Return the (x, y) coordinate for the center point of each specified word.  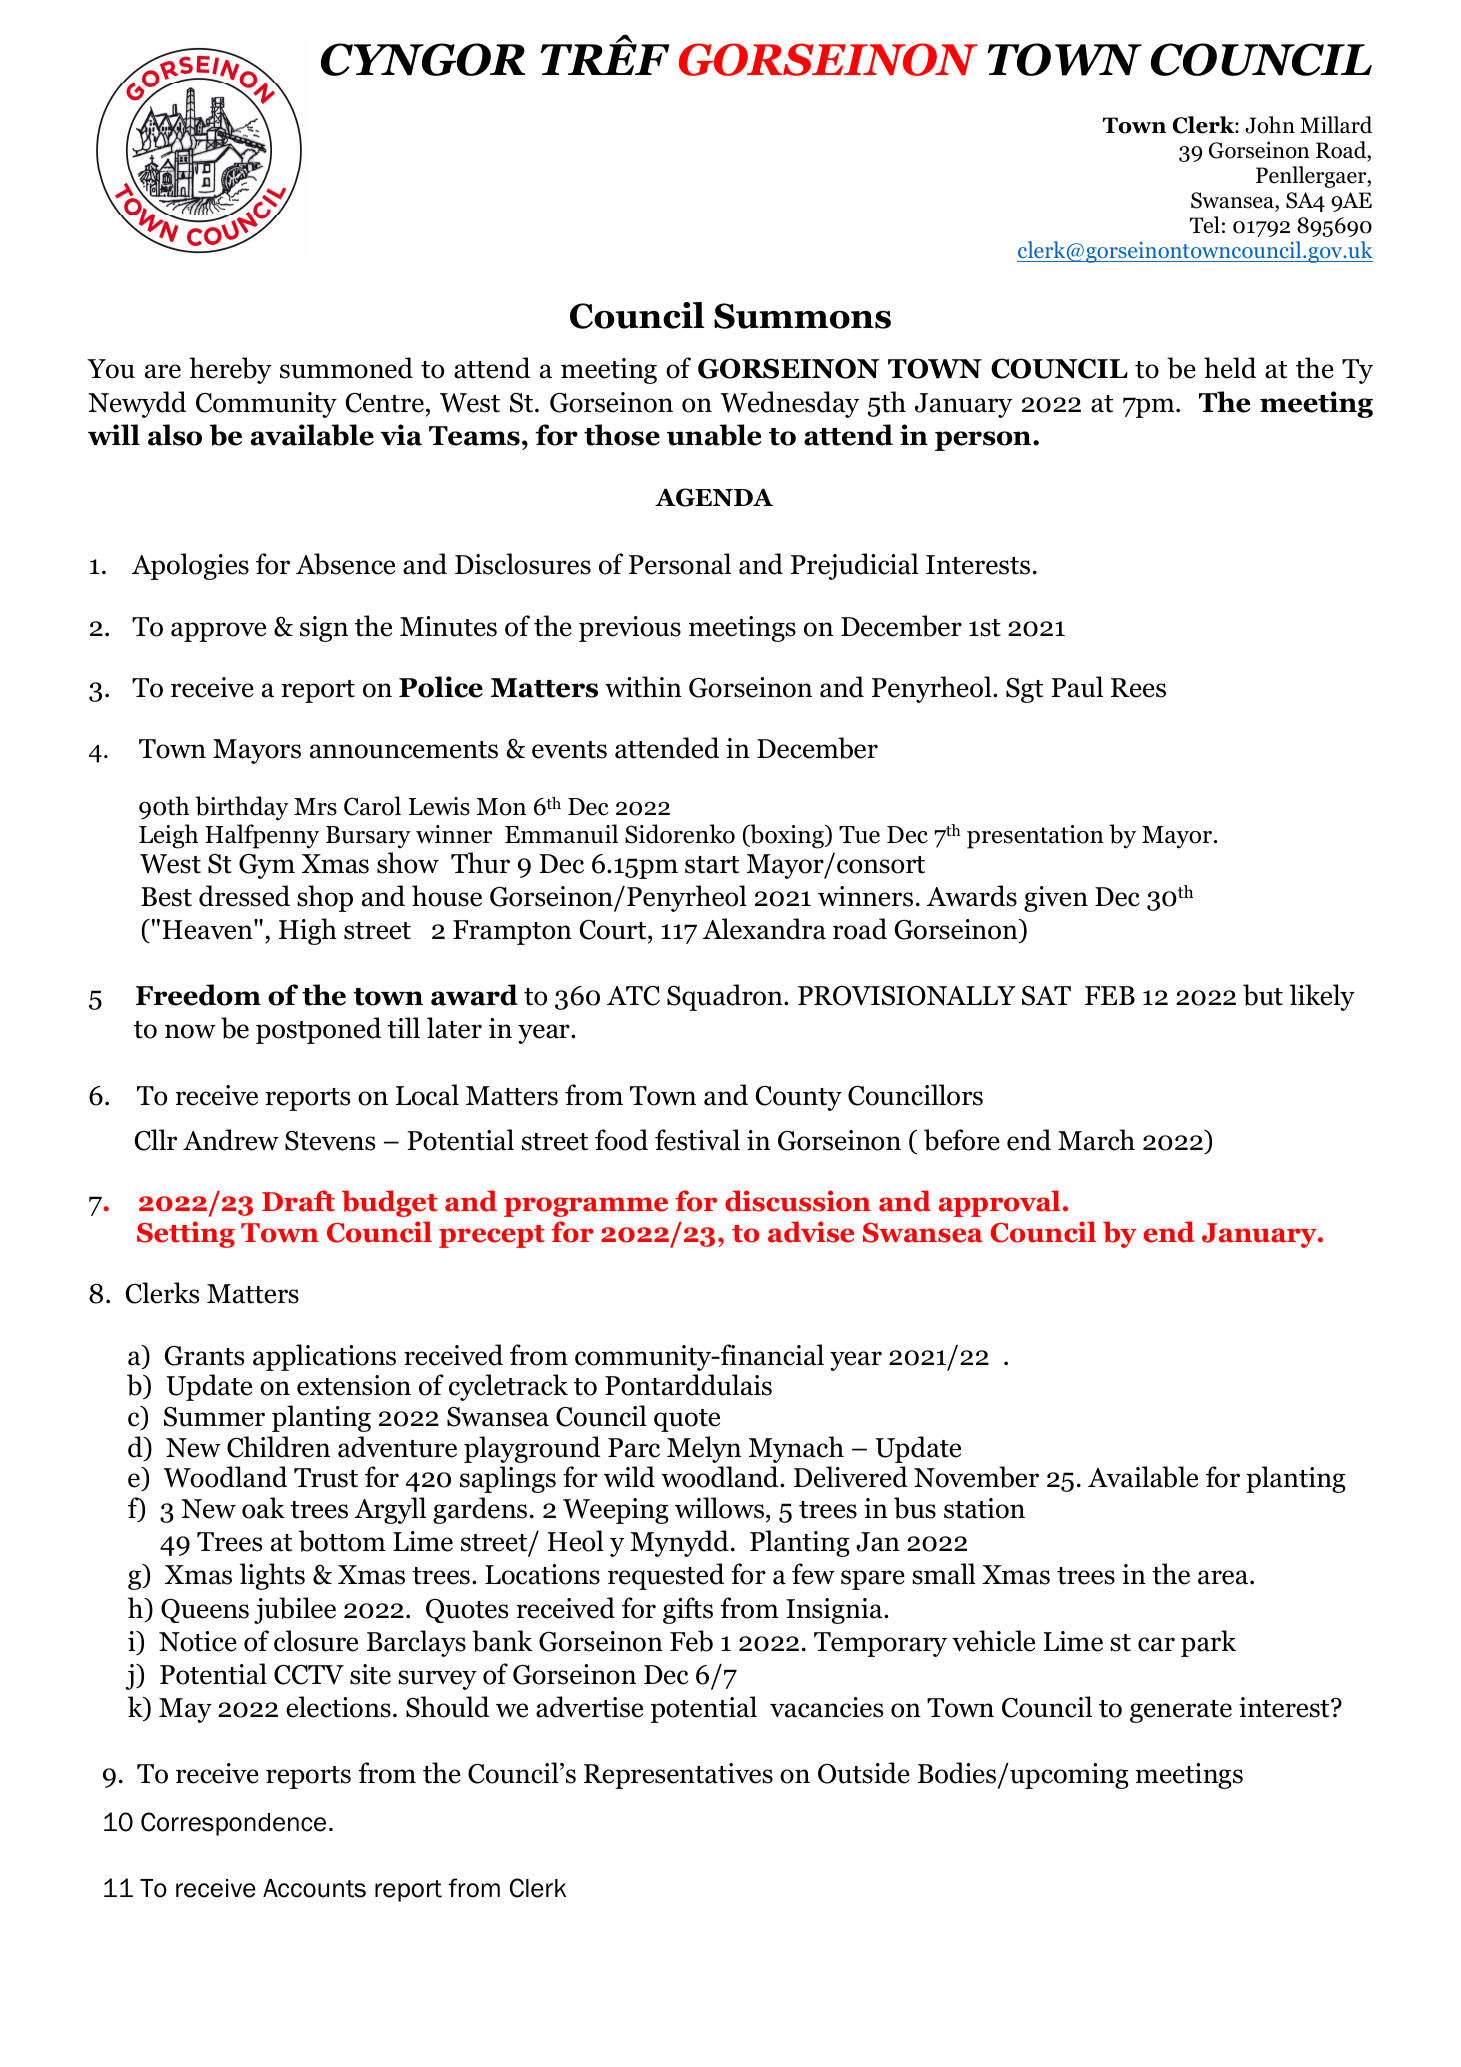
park (1208, 1643)
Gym (267, 866)
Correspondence (233, 1824)
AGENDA (714, 497)
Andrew (231, 1140)
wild (629, 1477)
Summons (802, 316)
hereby (230, 370)
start (712, 865)
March (1096, 1140)
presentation (1035, 837)
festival (697, 1140)
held (1230, 368)
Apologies (190, 566)
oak (263, 1508)
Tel (1205, 225)
